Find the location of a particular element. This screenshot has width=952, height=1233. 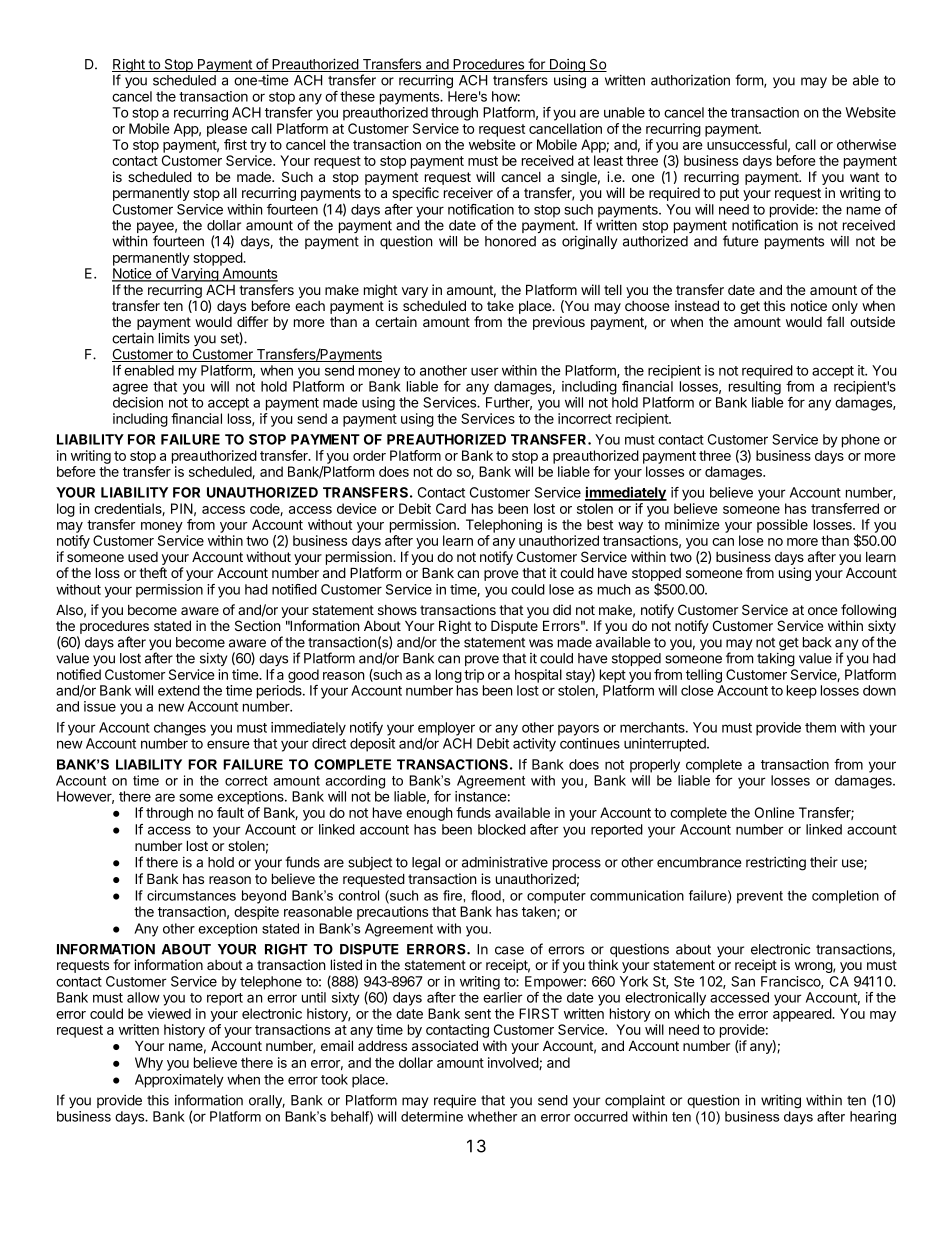

theft is located at coordinates (153, 572).
